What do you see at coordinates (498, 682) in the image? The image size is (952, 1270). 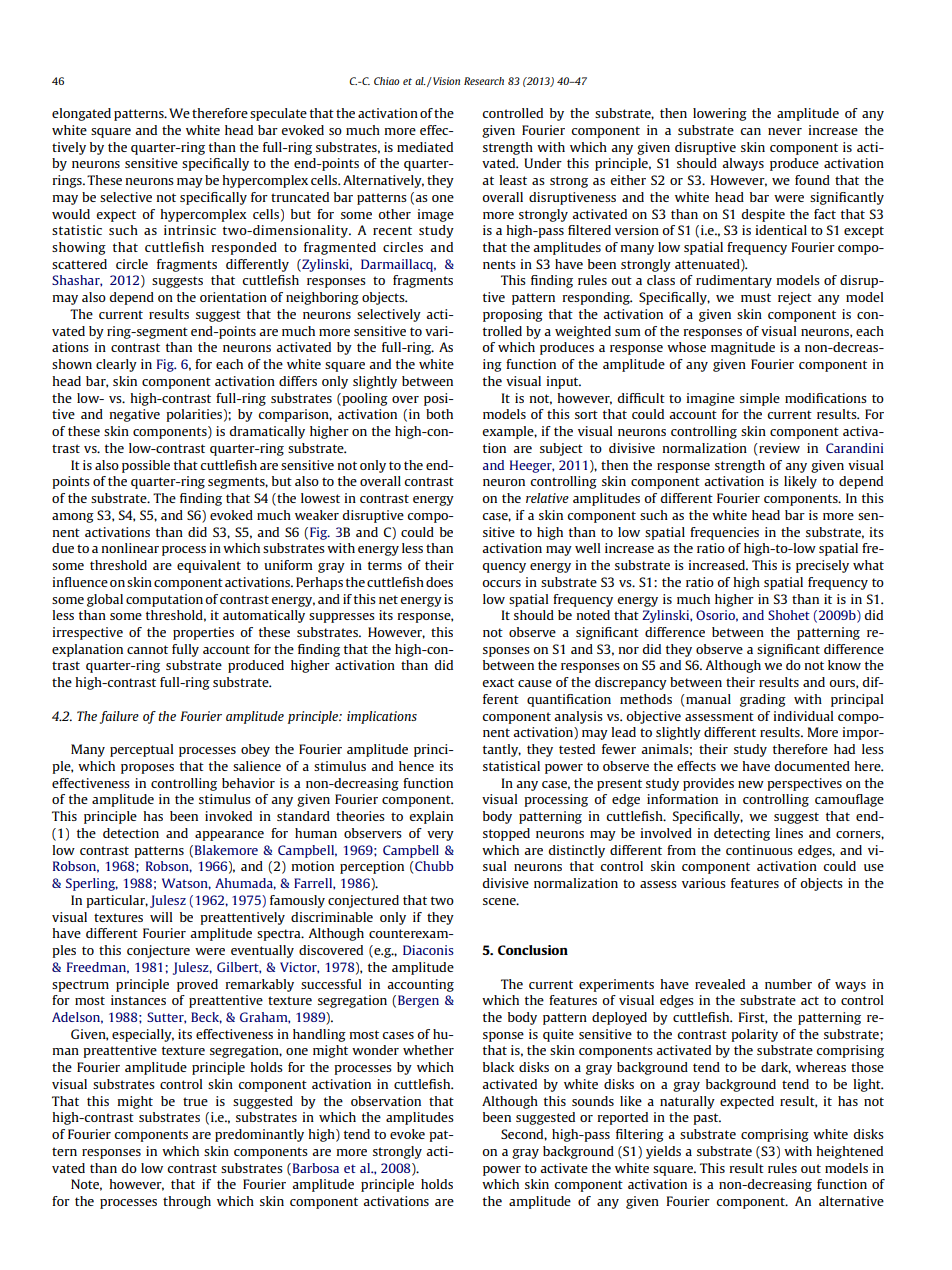 I see `exact` at bounding box center [498, 682].
